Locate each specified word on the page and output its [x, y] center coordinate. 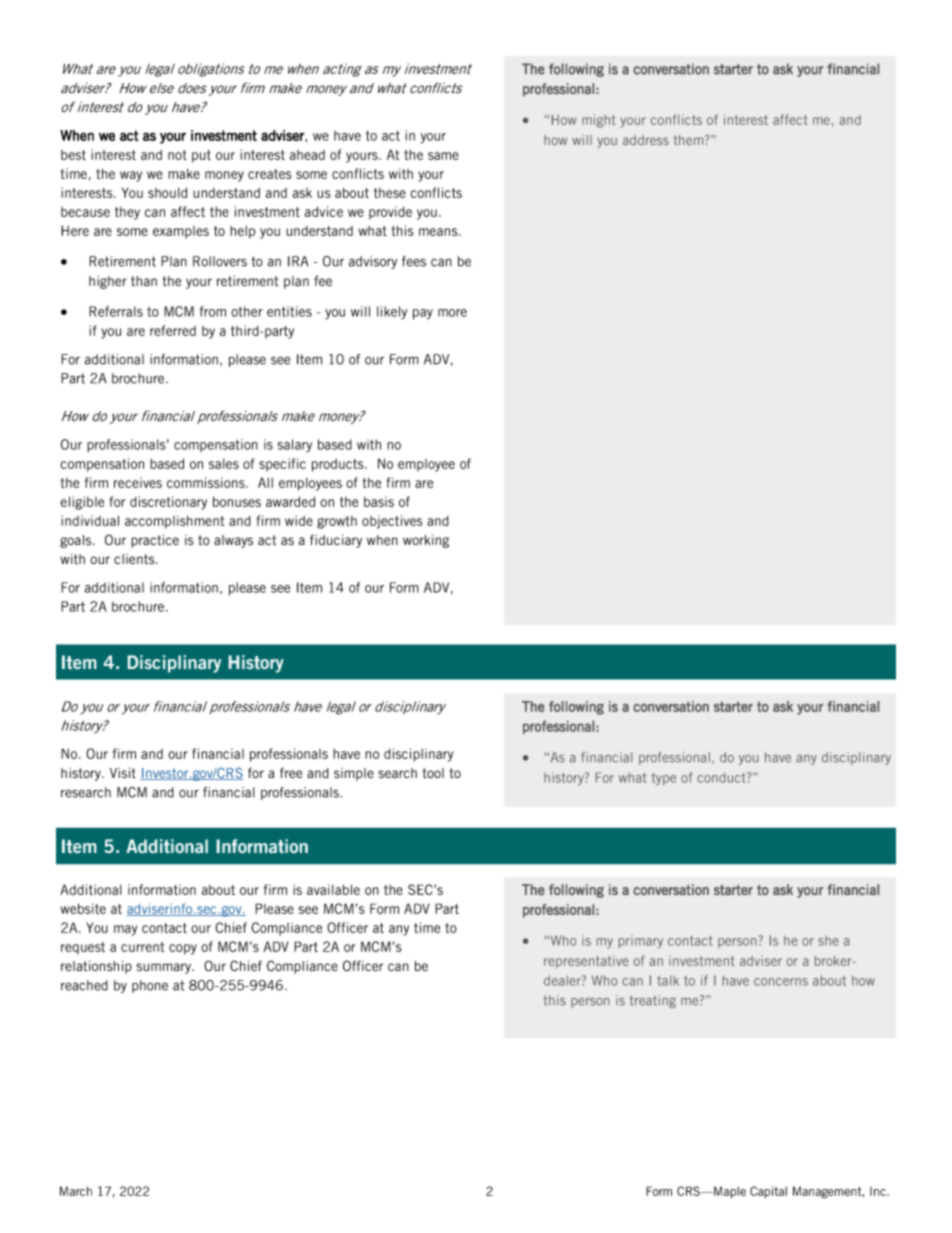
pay [423, 314]
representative [586, 962]
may [125, 930]
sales [224, 464]
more [452, 313]
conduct [722, 777]
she [828, 941]
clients [135, 559]
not [177, 155]
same [443, 156]
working [426, 541]
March [76, 1191]
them [690, 140]
